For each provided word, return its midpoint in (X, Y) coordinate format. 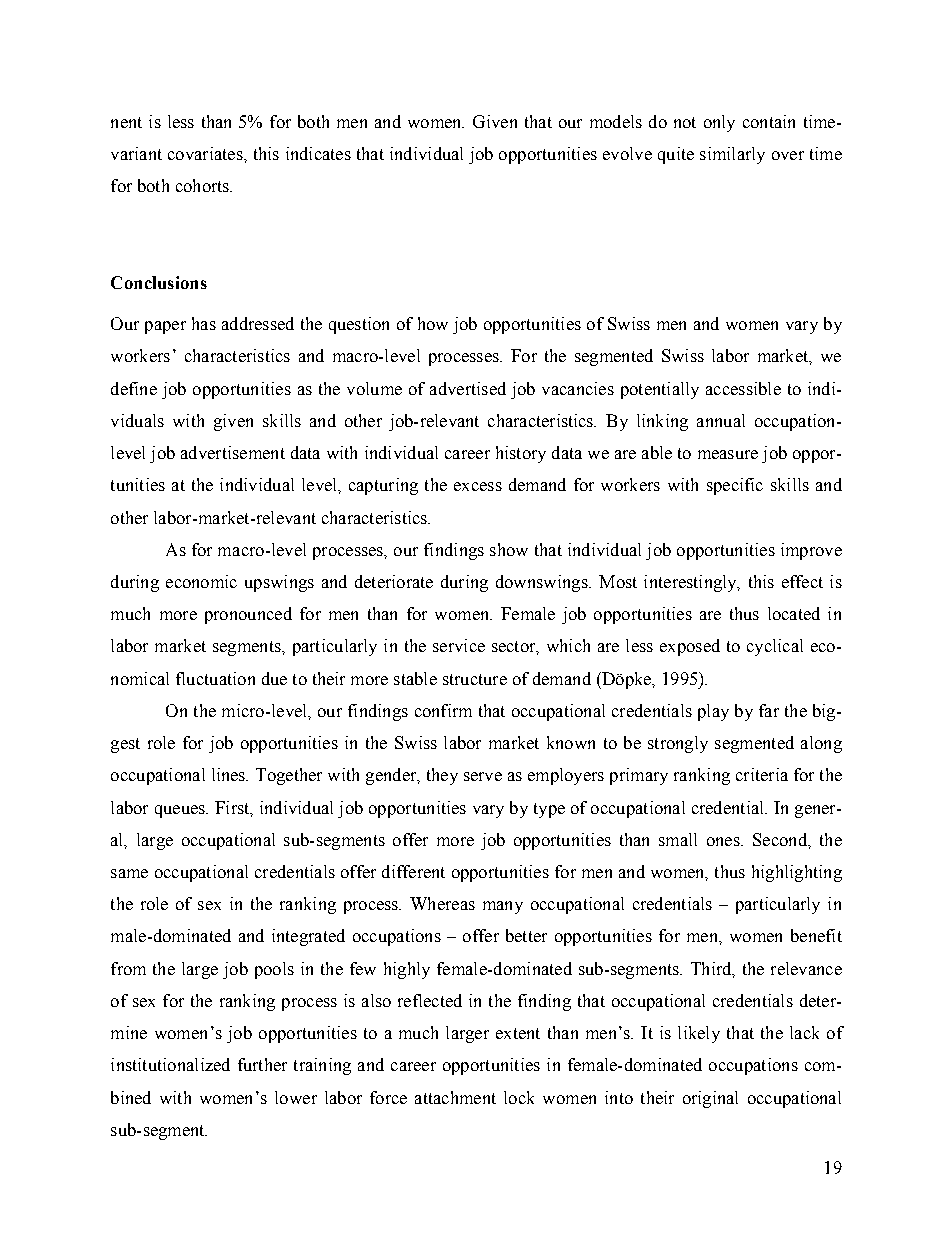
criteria (762, 774)
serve (483, 776)
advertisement (233, 452)
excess (478, 486)
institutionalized (170, 1064)
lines (230, 774)
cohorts (203, 185)
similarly (732, 155)
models (616, 121)
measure (728, 454)
